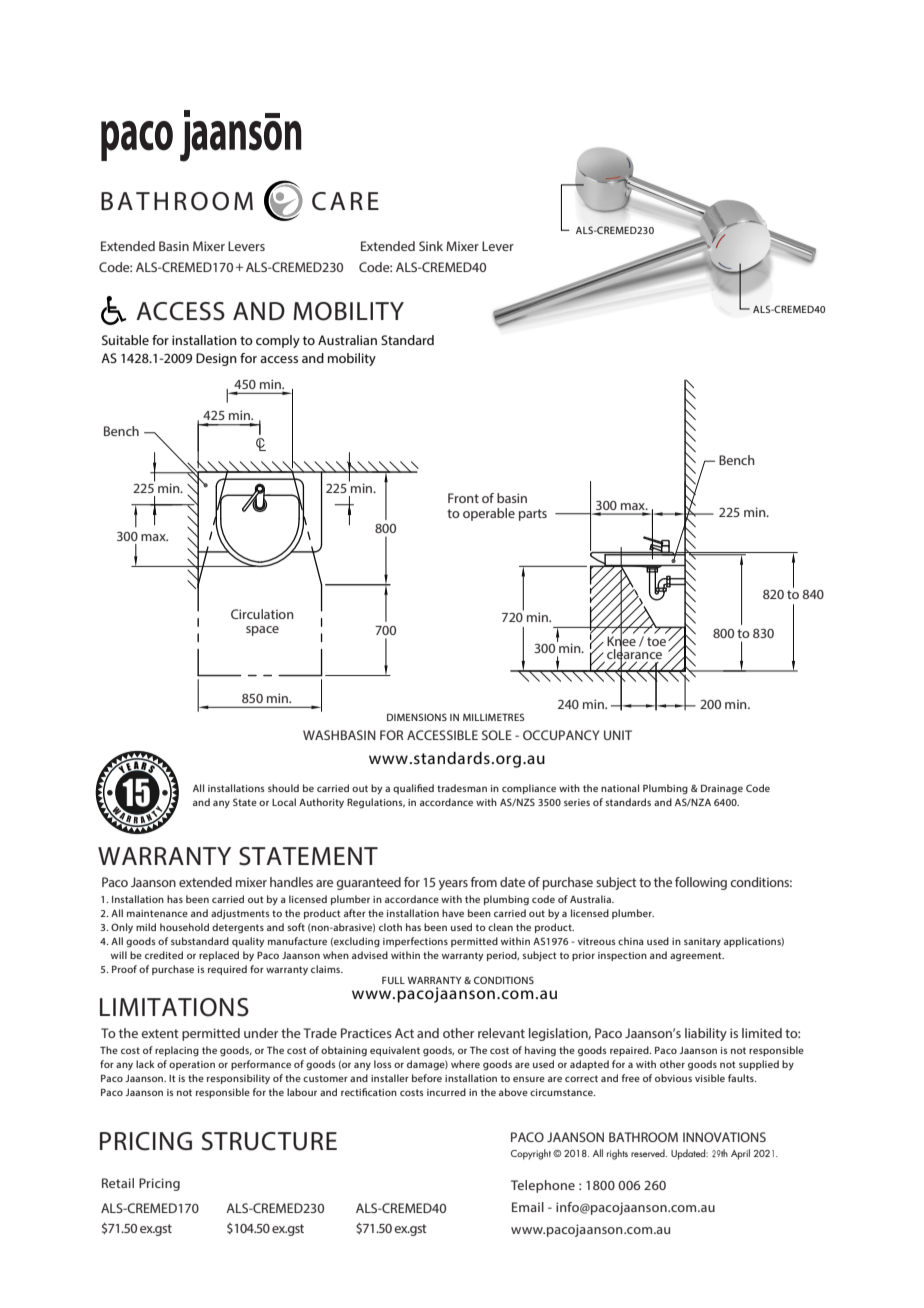 The image size is (924, 1308). I want to click on DIMENSIONS, so click(417, 717).
